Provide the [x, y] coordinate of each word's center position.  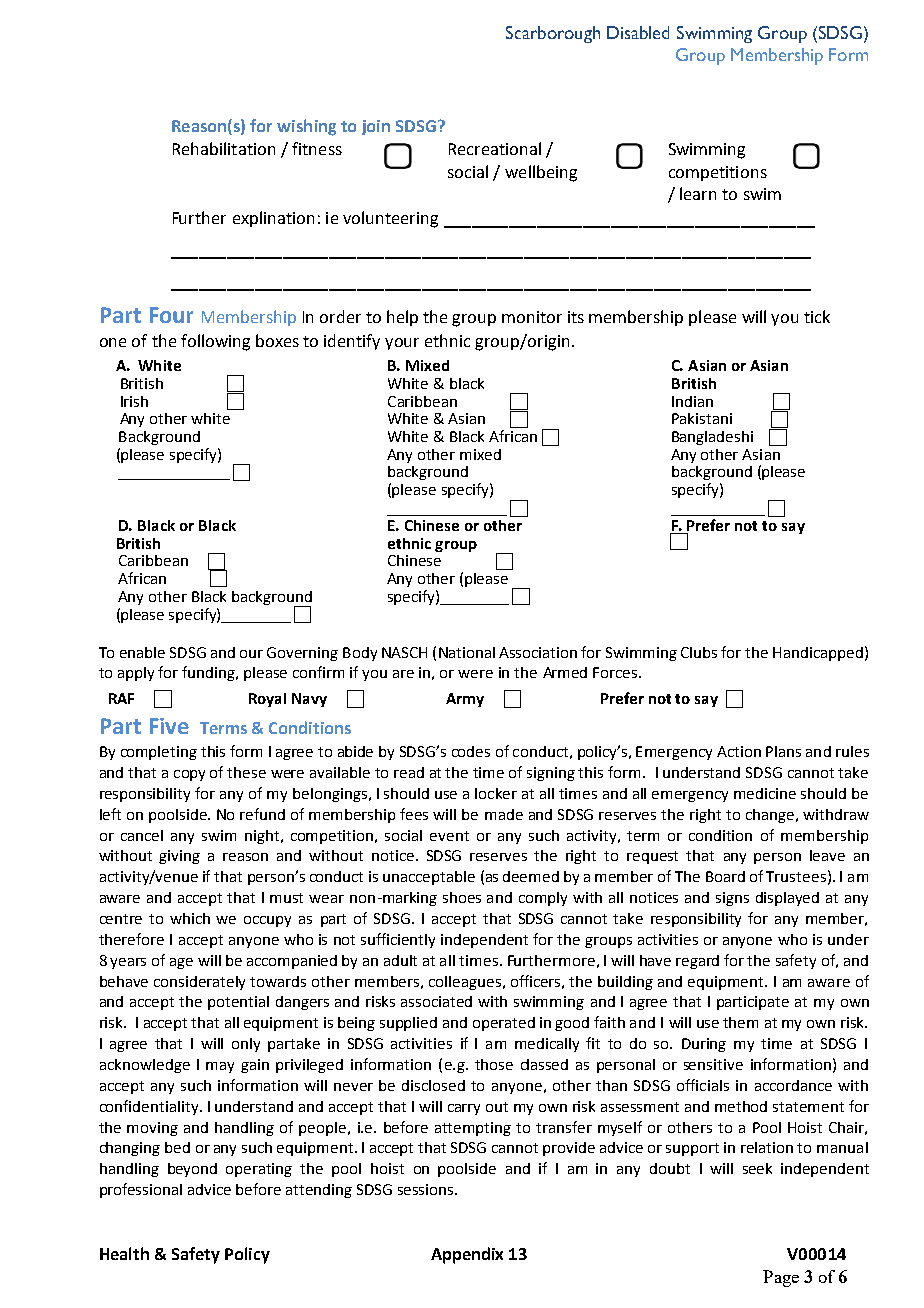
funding [210, 673]
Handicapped [818, 654]
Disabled [638, 32]
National [467, 652]
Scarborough [553, 34]
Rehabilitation [224, 148]
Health [124, 1253]
